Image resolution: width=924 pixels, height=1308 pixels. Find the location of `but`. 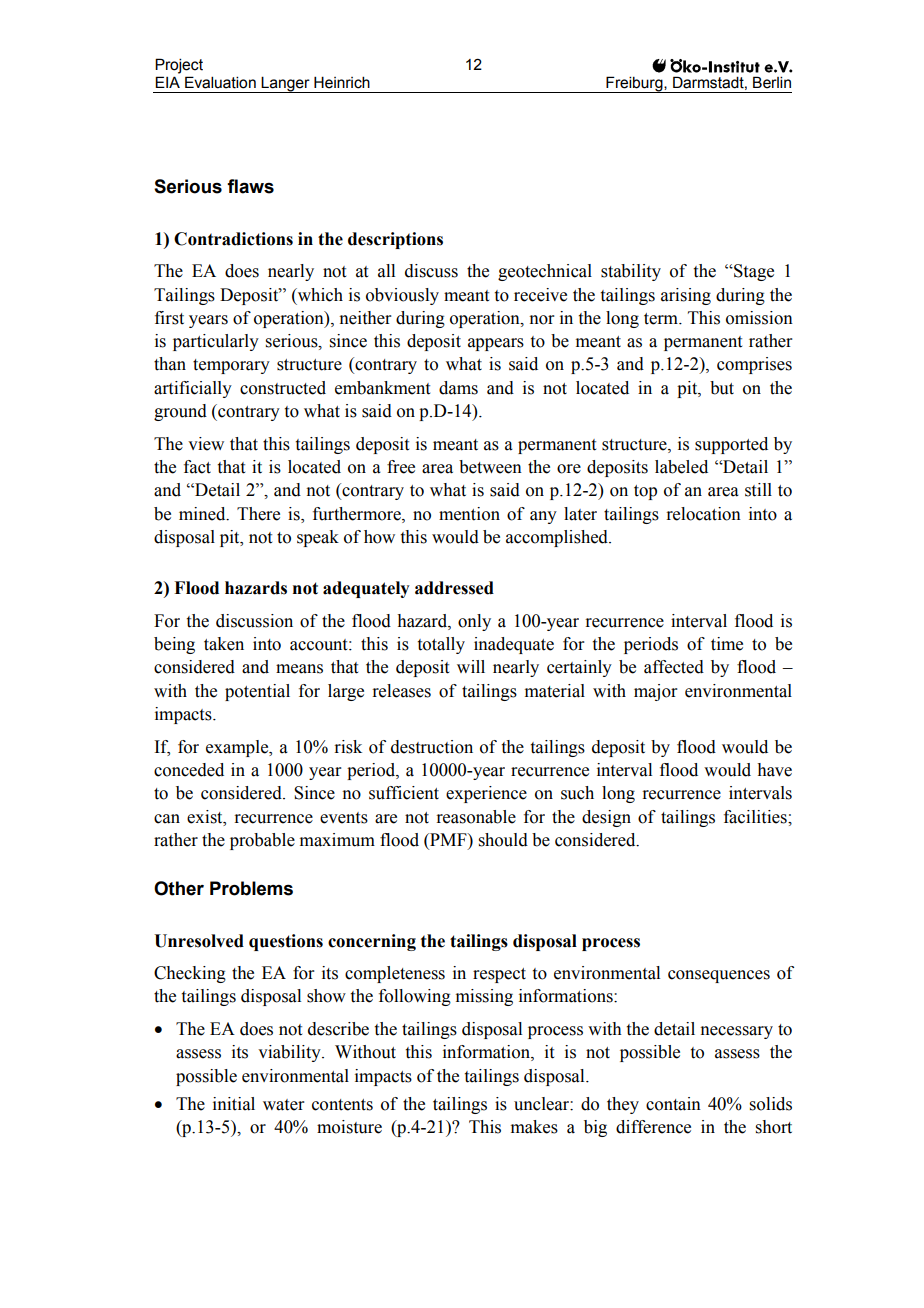

but is located at coordinates (722, 388).
